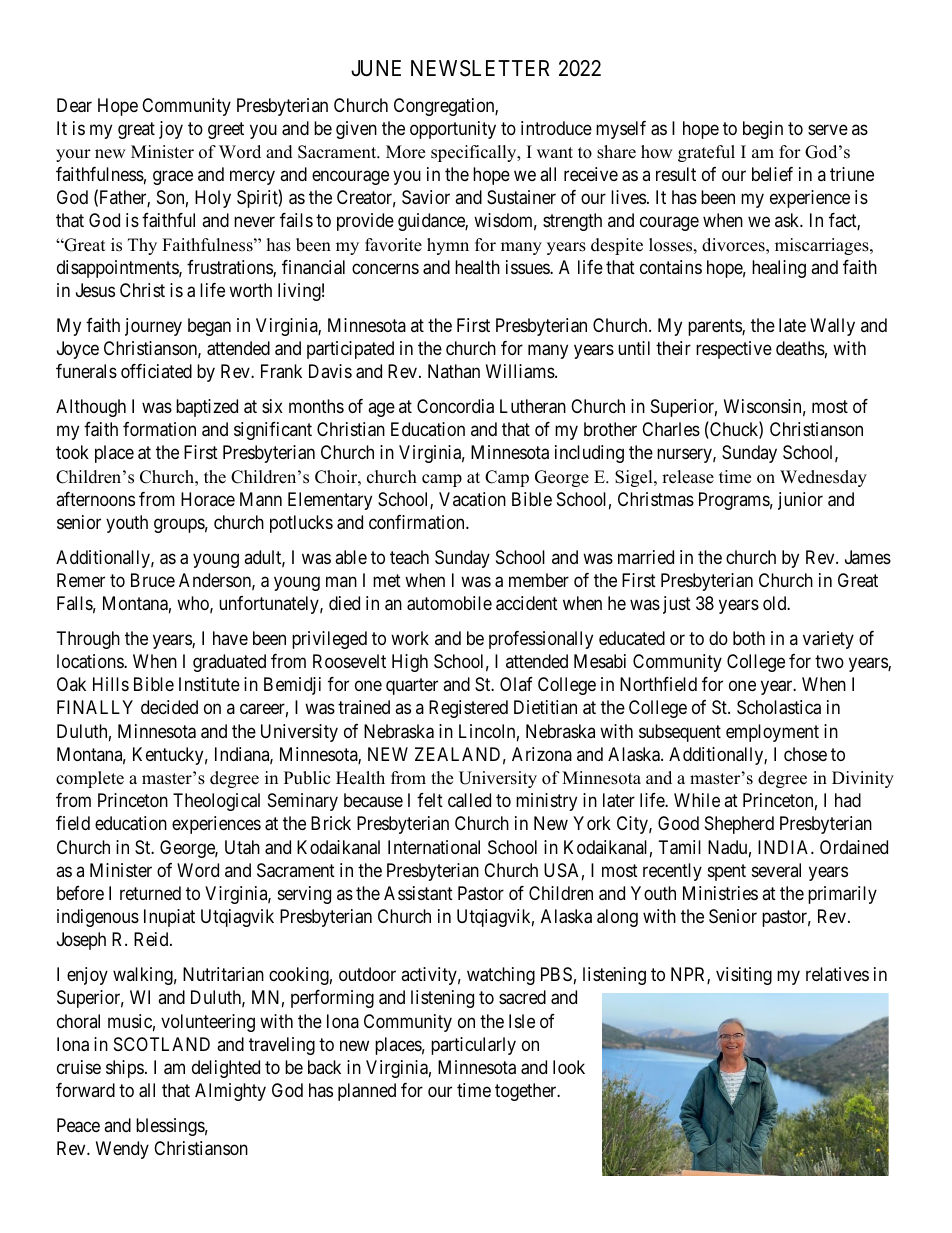 This screenshot has width=952, height=1233. I want to click on Bruce, so click(153, 580).
